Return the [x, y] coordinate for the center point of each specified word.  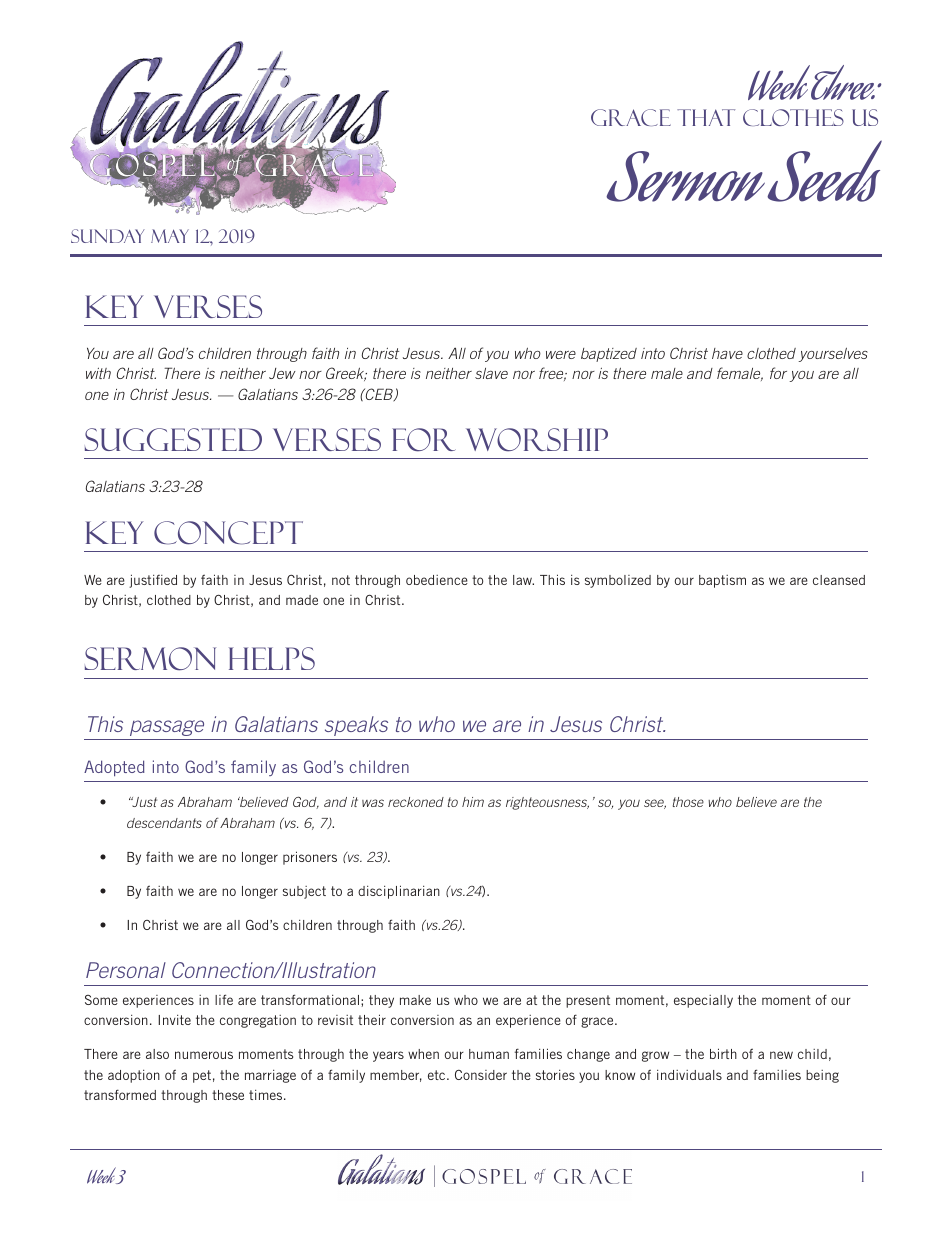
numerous [204, 1055]
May [170, 236]
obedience [437, 580]
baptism [722, 581]
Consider [481, 1075]
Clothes [793, 117]
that [706, 117]
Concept [228, 533]
